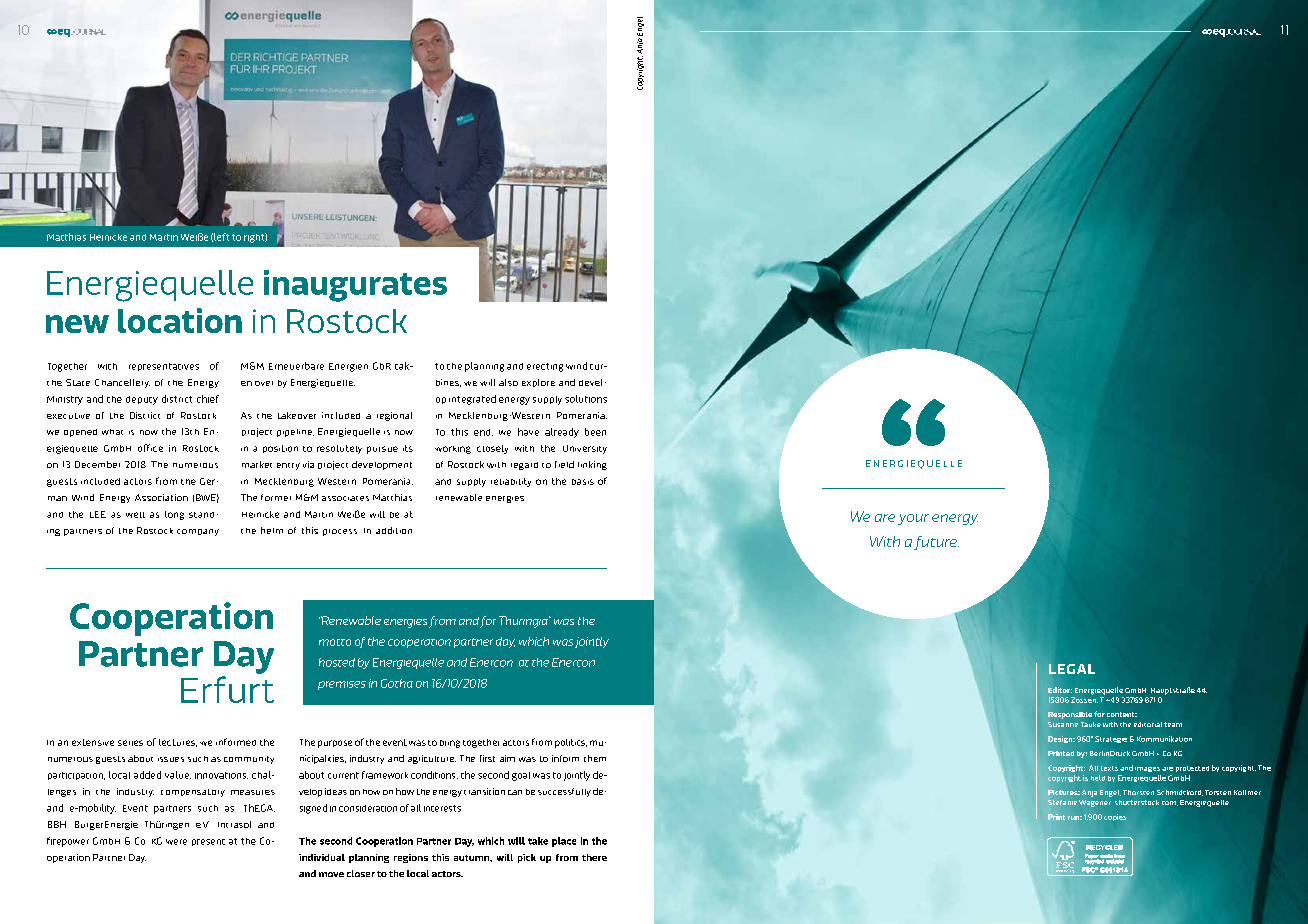  What do you see at coordinates (227, 689) in the document?
I see `Erfurt` at bounding box center [227, 689].
